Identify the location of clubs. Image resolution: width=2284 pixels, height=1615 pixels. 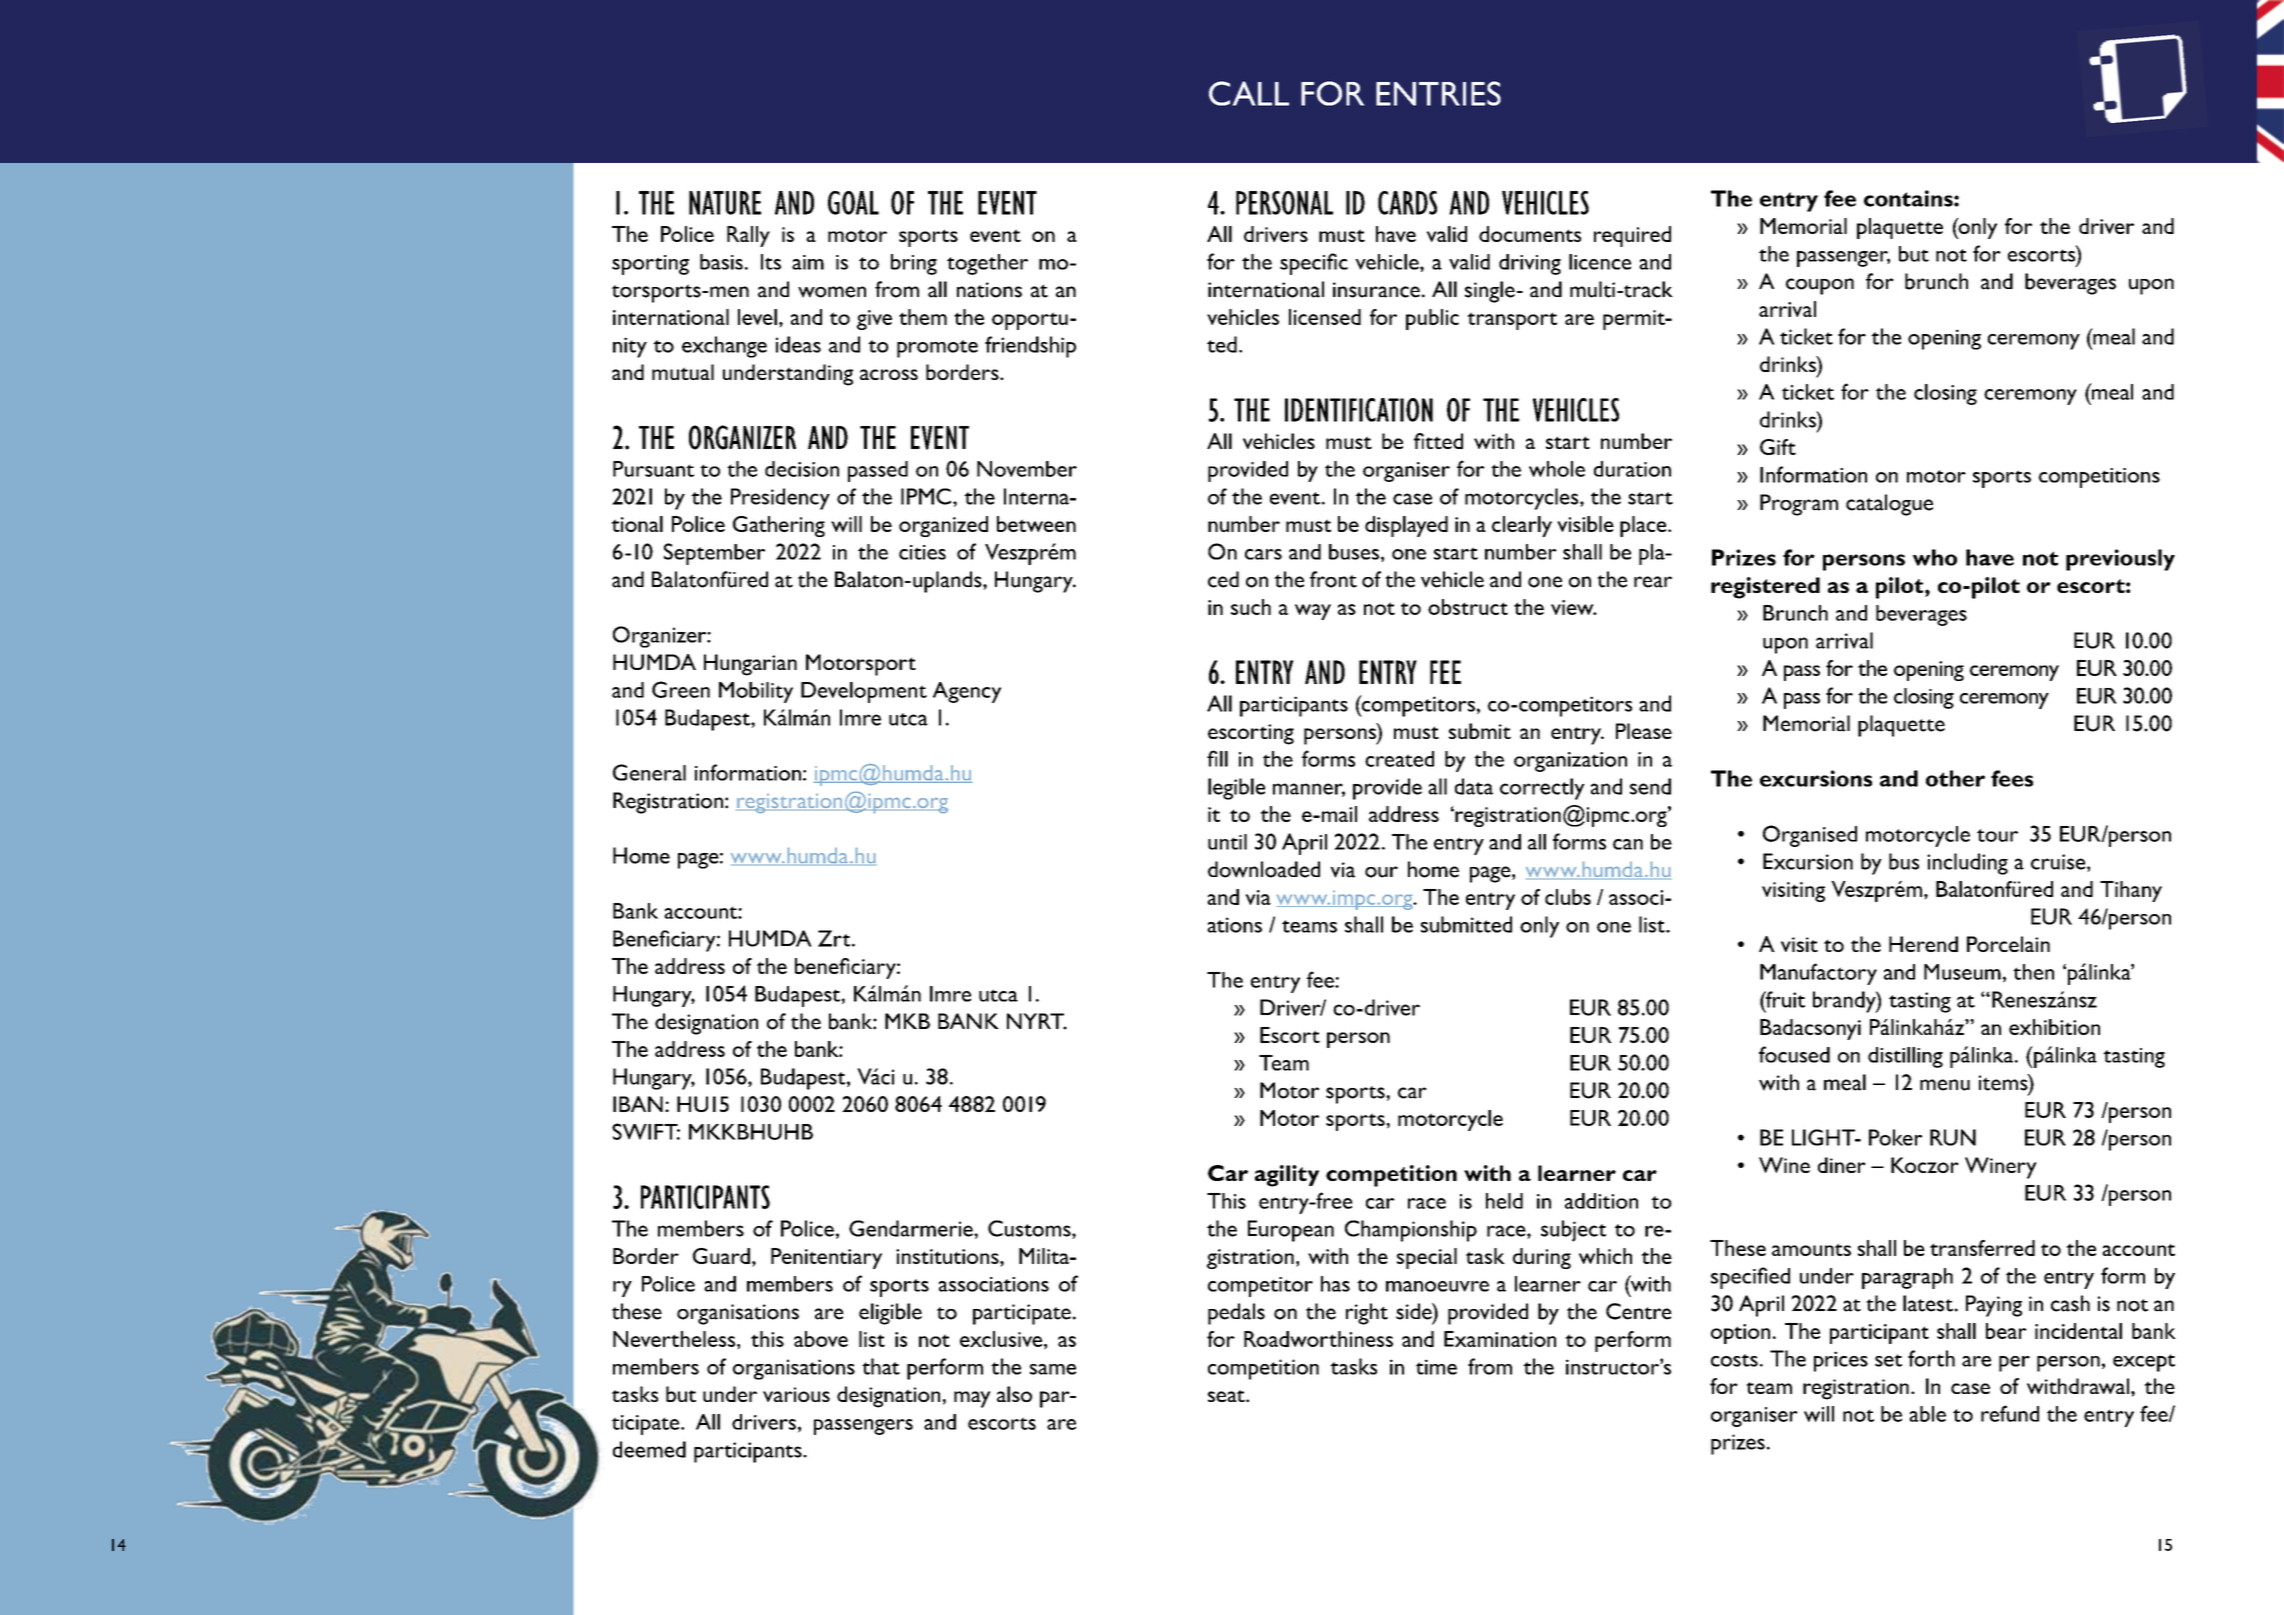
(1568, 897).
